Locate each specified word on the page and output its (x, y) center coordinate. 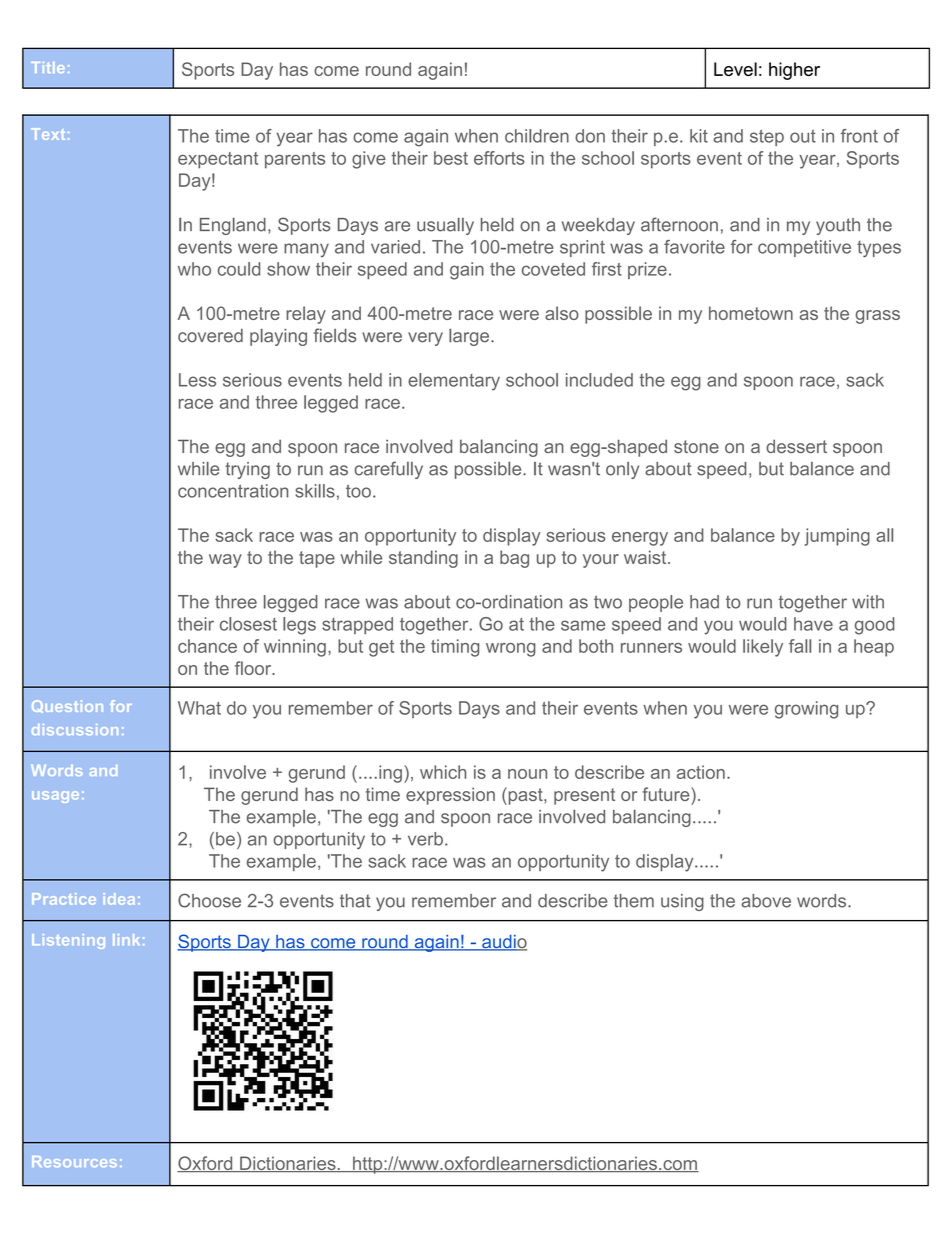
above (766, 901)
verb (425, 839)
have (813, 624)
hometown (751, 313)
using (682, 902)
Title (48, 67)
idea (119, 899)
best (451, 158)
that (355, 901)
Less (197, 380)
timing (455, 648)
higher (794, 71)
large (470, 337)
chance (207, 646)
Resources (74, 1161)
